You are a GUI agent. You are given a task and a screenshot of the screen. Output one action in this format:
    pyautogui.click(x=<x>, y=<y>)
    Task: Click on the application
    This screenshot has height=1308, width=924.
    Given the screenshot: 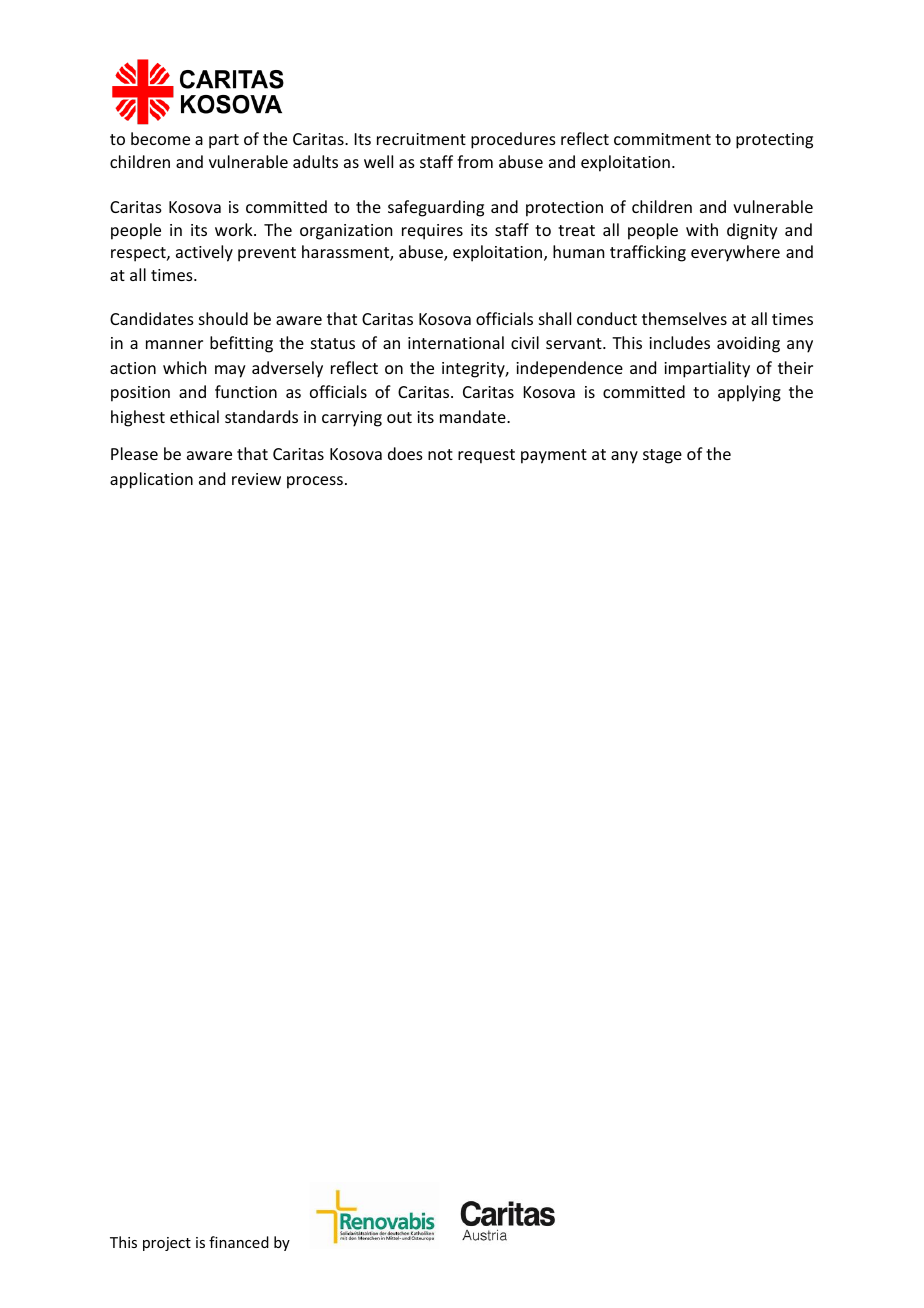 What is the action you would take?
    pyautogui.click(x=151, y=480)
